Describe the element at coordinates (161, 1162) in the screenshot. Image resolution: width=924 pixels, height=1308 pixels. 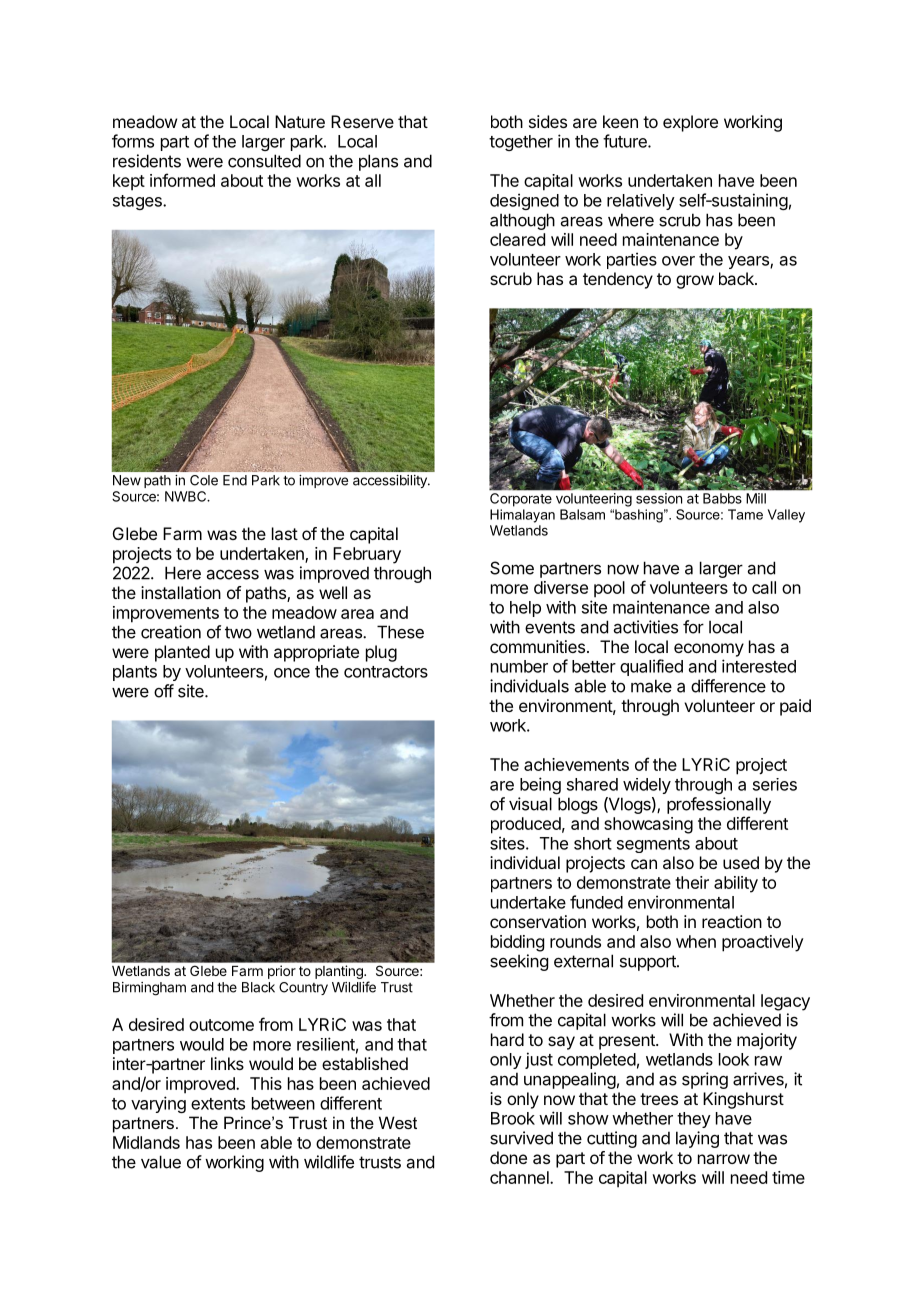
I see `value` at that location.
